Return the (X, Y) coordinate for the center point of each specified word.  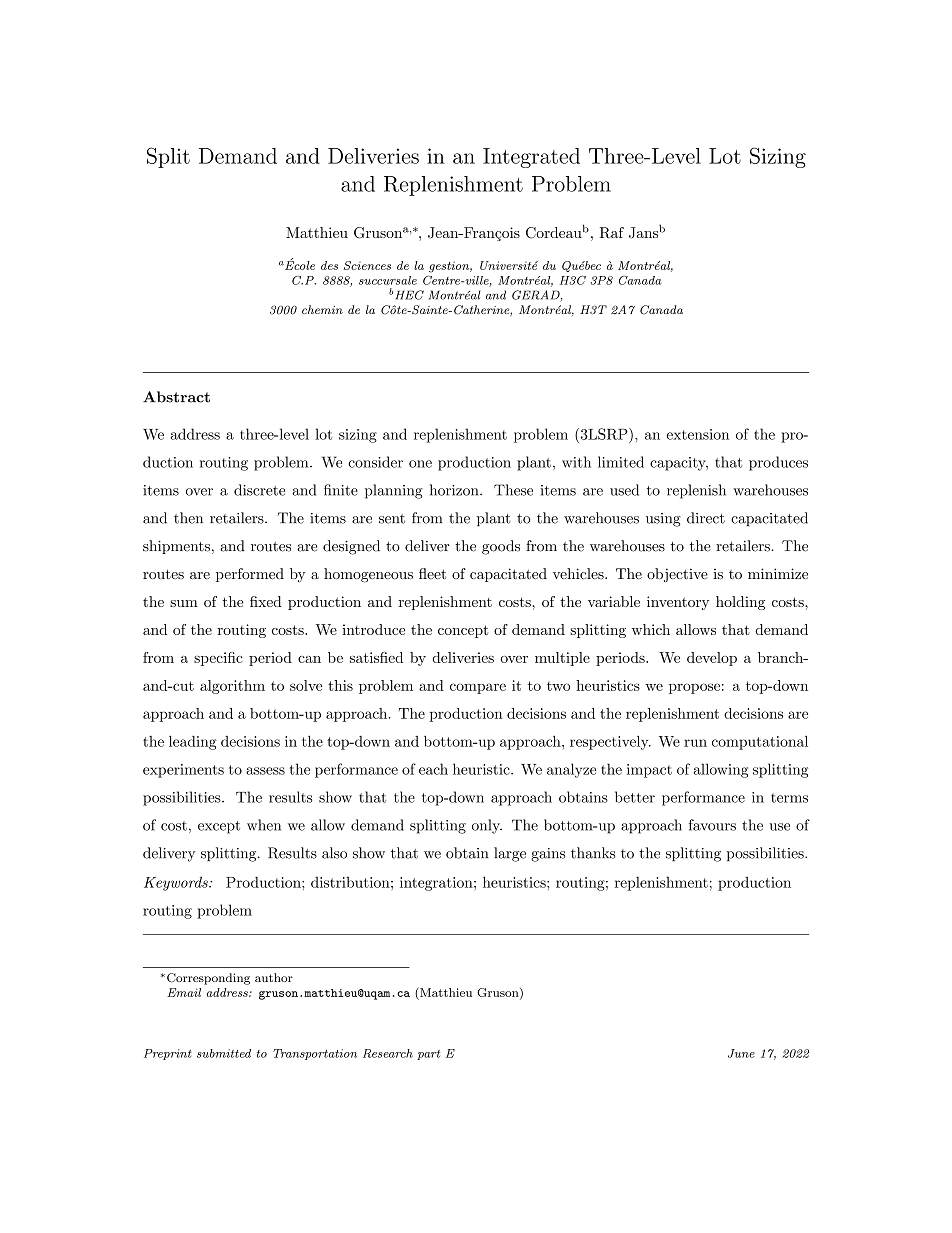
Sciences (367, 265)
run (695, 743)
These (513, 490)
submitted (224, 1053)
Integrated (531, 158)
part (428, 1055)
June (741, 1053)
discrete (259, 490)
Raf (612, 233)
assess (265, 771)
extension (698, 434)
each (433, 769)
